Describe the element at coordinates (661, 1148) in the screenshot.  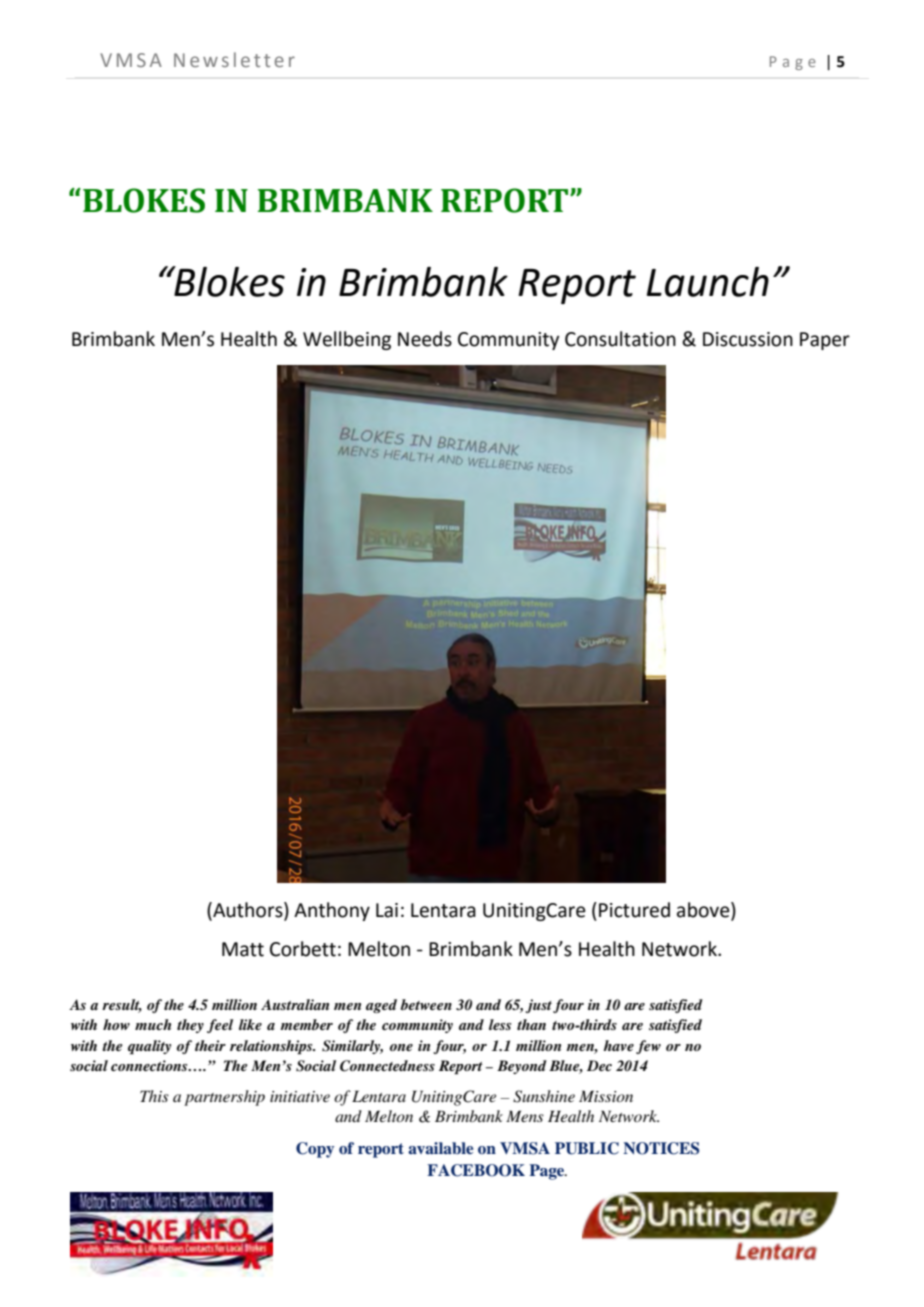
I see `NOTICES` at that location.
